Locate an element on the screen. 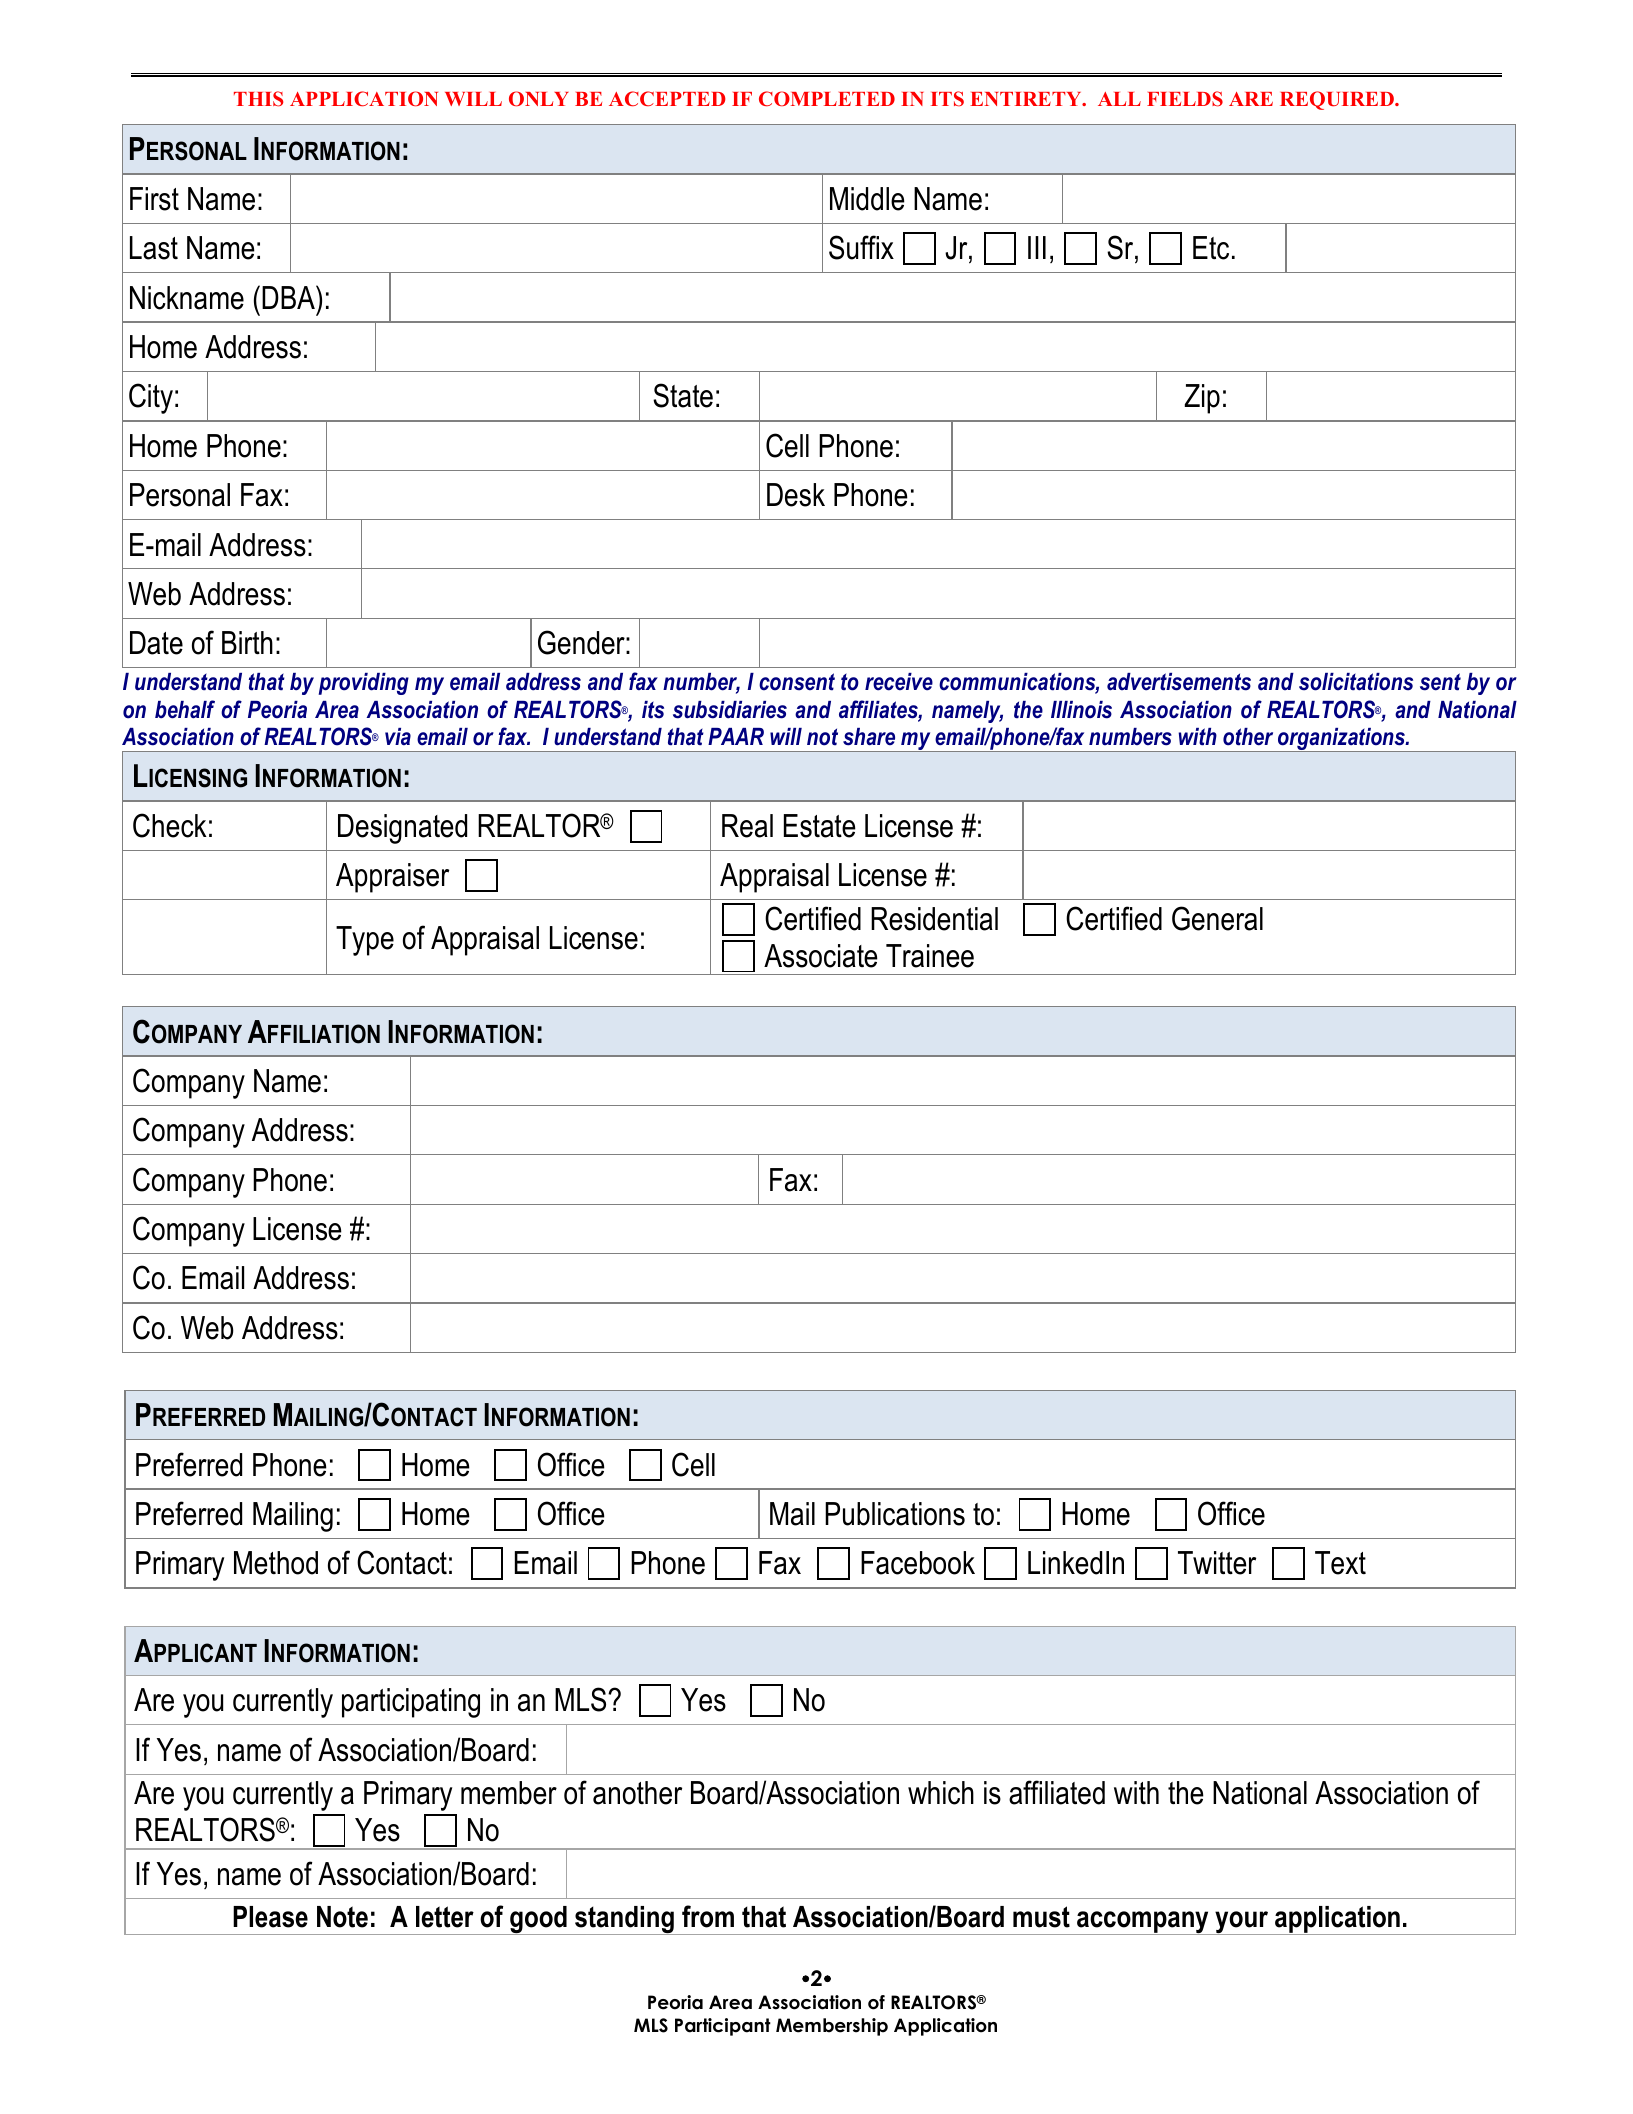  advertisements is located at coordinates (1179, 682).
